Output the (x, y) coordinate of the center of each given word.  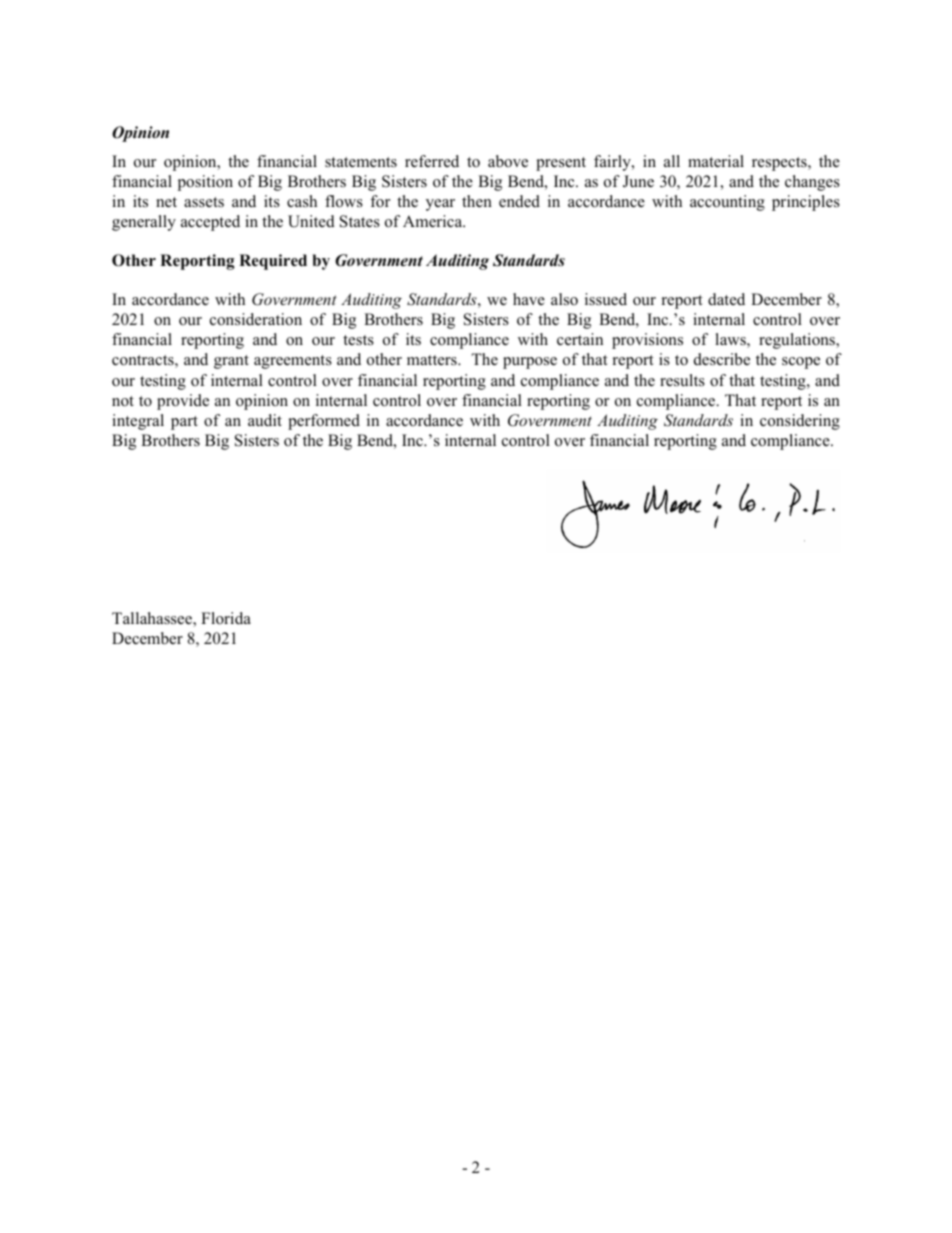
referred (432, 161)
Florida (226, 618)
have (529, 299)
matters (433, 360)
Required (273, 262)
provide (183, 402)
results (682, 380)
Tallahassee (153, 619)
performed (324, 422)
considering (800, 422)
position (205, 183)
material (716, 161)
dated (726, 299)
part (184, 423)
